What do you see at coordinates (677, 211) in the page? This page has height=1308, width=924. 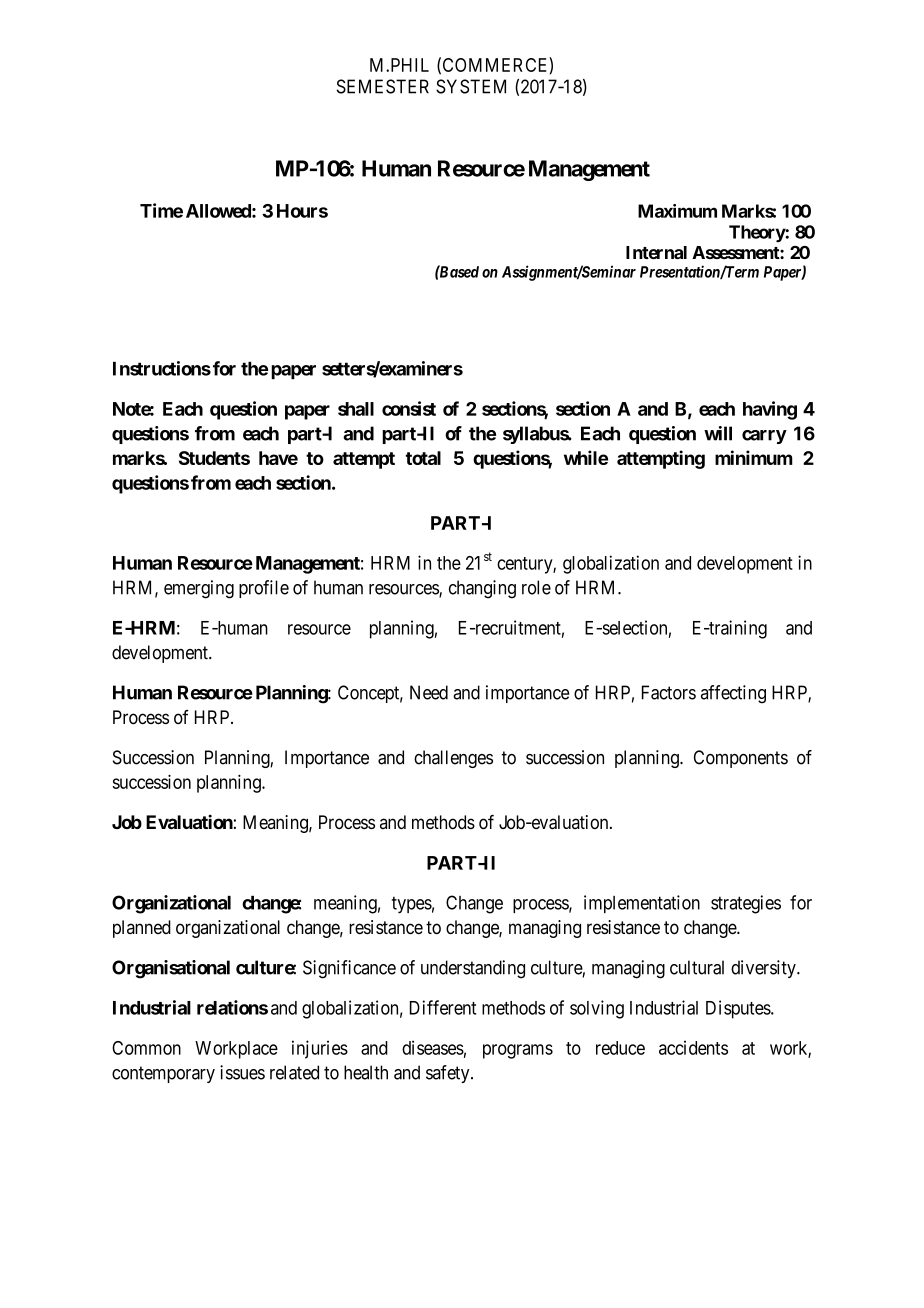 I see `Maximum` at bounding box center [677, 211].
